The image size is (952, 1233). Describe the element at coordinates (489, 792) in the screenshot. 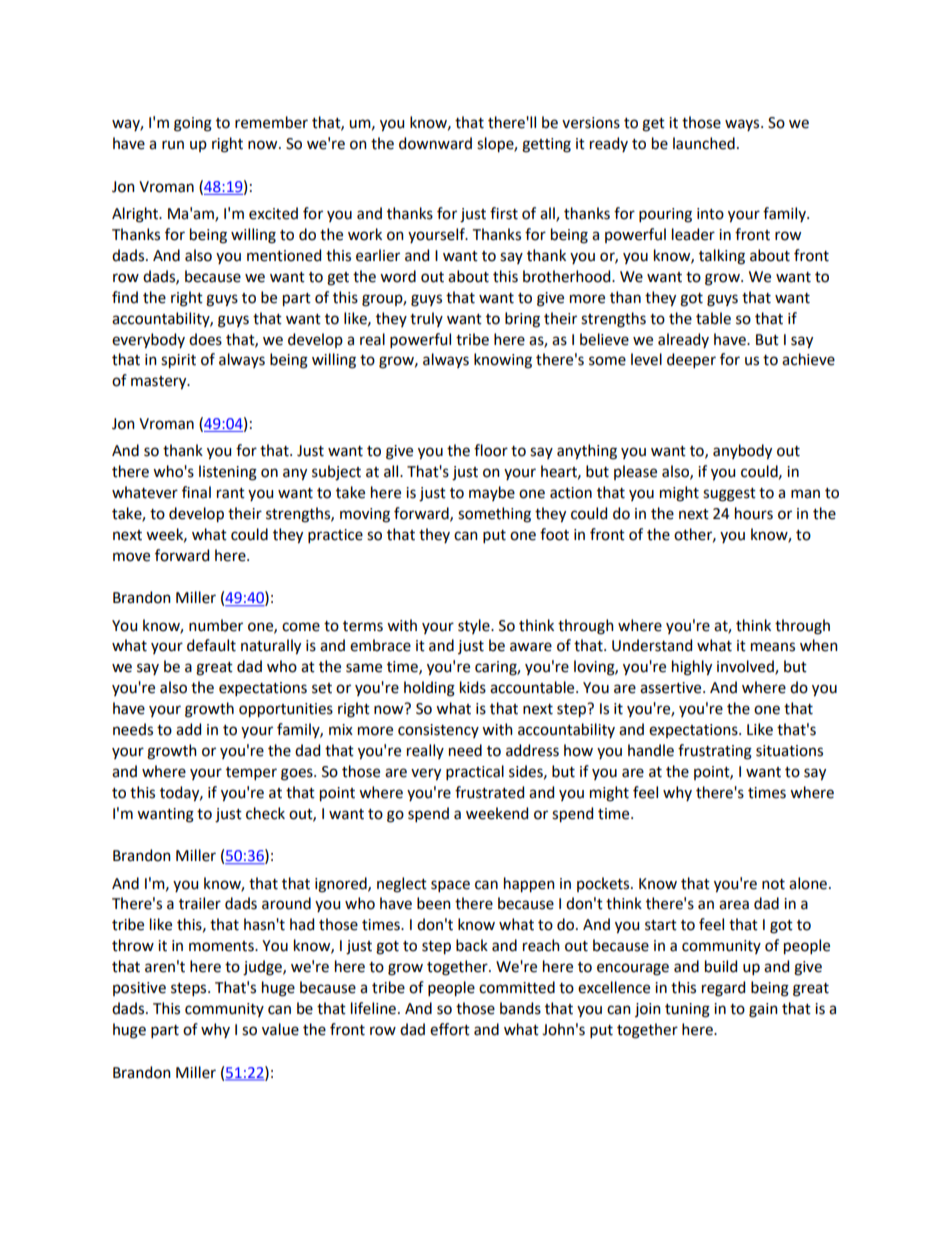

I see `frustrated` at that location.
